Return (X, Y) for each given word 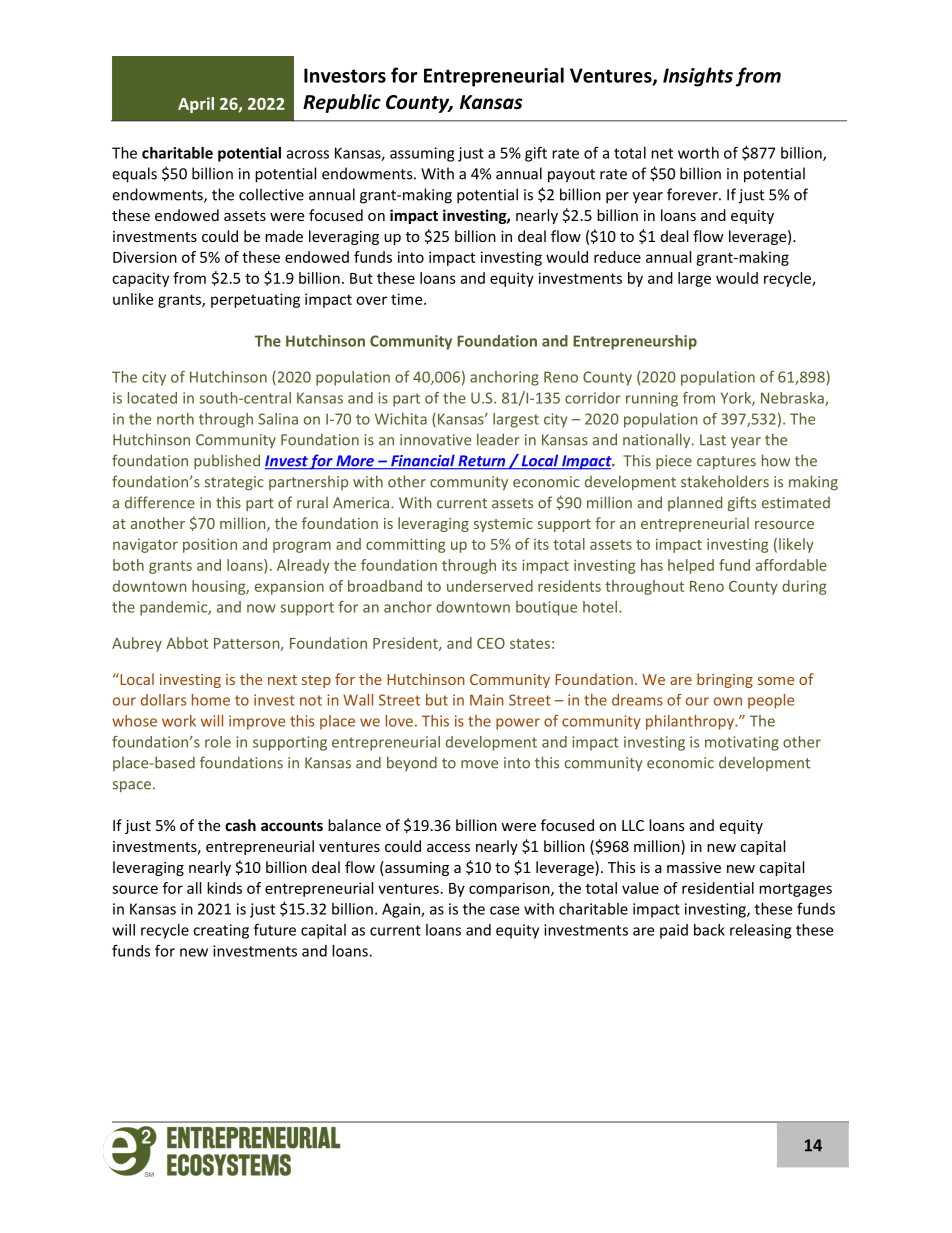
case (504, 910)
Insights (698, 77)
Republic (342, 103)
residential (718, 888)
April (196, 105)
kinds (224, 888)
